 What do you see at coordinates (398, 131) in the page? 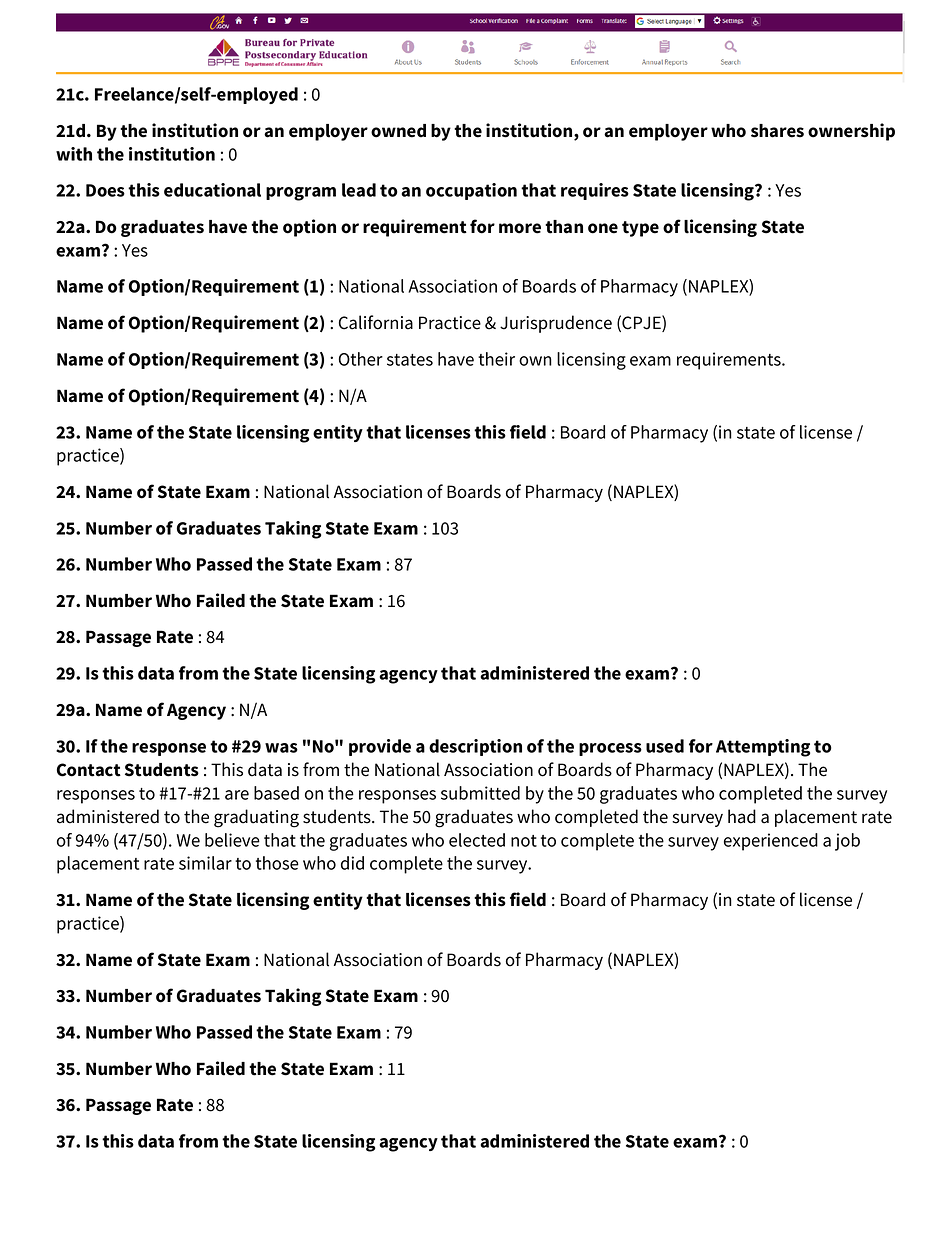
I see `owned` at bounding box center [398, 131].
